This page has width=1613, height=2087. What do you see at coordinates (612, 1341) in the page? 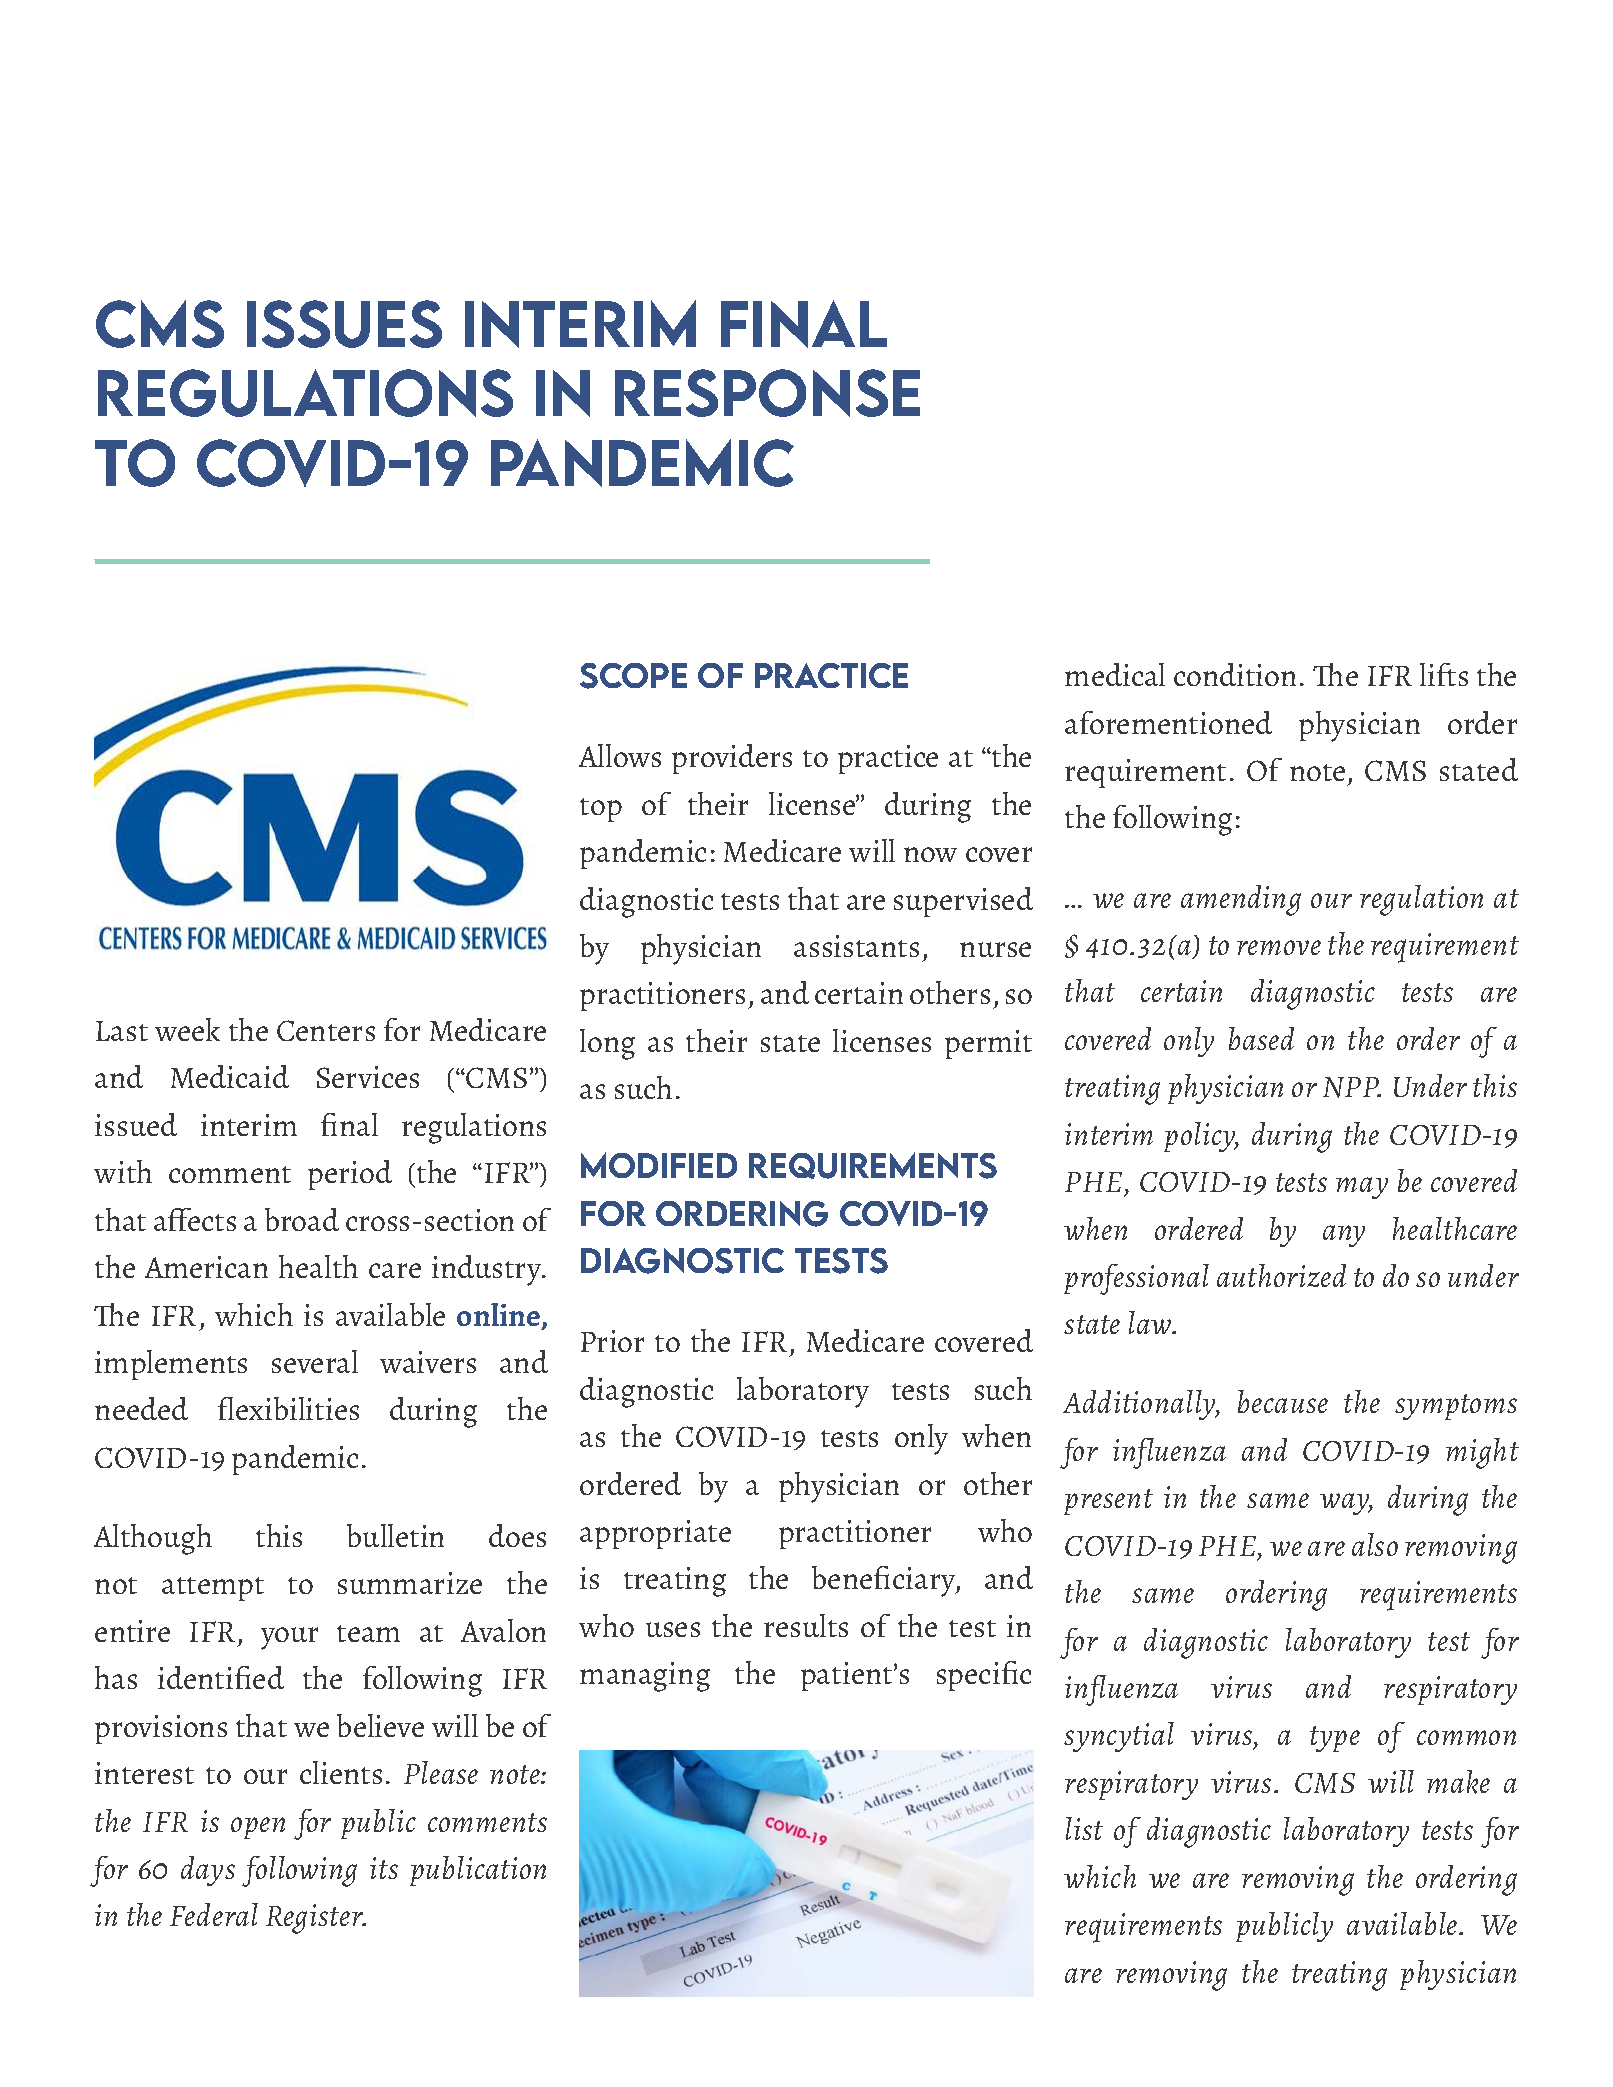
I see `Prior` at bounding box center [612, 1341].
